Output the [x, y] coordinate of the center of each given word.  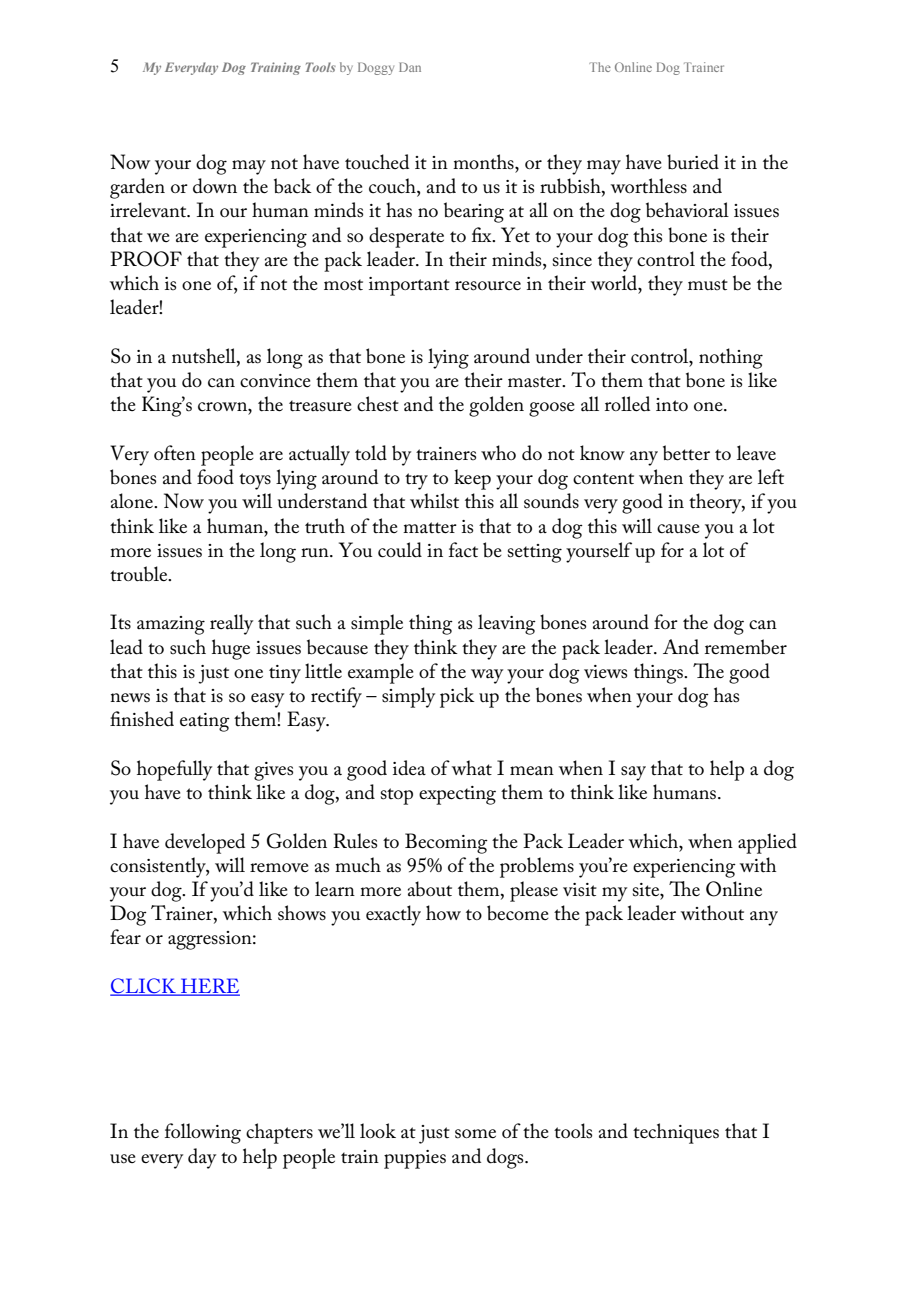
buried [693, 162]
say [633, 773]
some [475, 1134]
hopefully [174, 770]
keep [472, 479]
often [175, 452]
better [686, 453]
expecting [457, 795]
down [215, 186]
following [203, 1133]
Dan [410, 67]
